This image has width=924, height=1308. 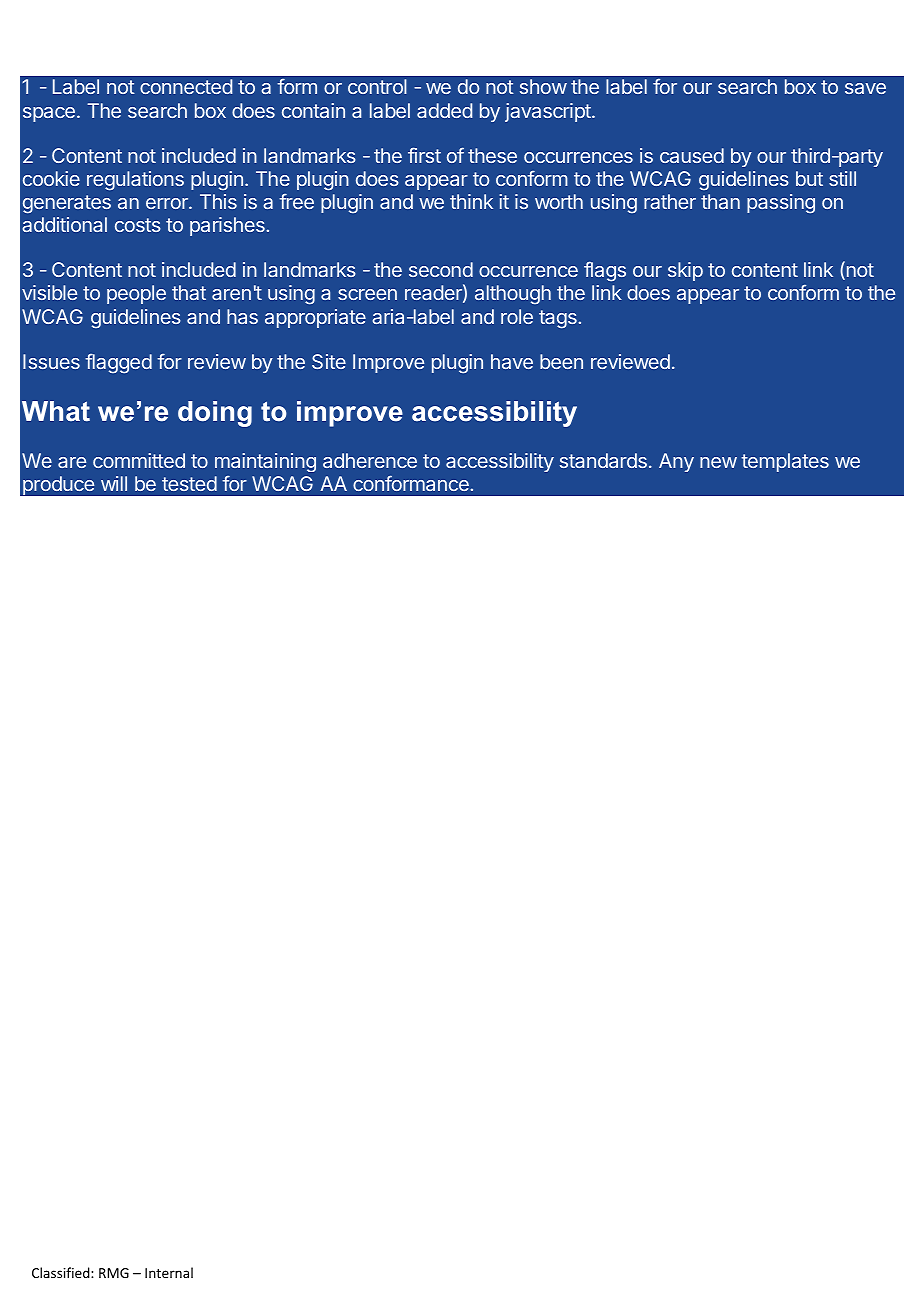 I want to click on will, so click(x=114, y=483).
